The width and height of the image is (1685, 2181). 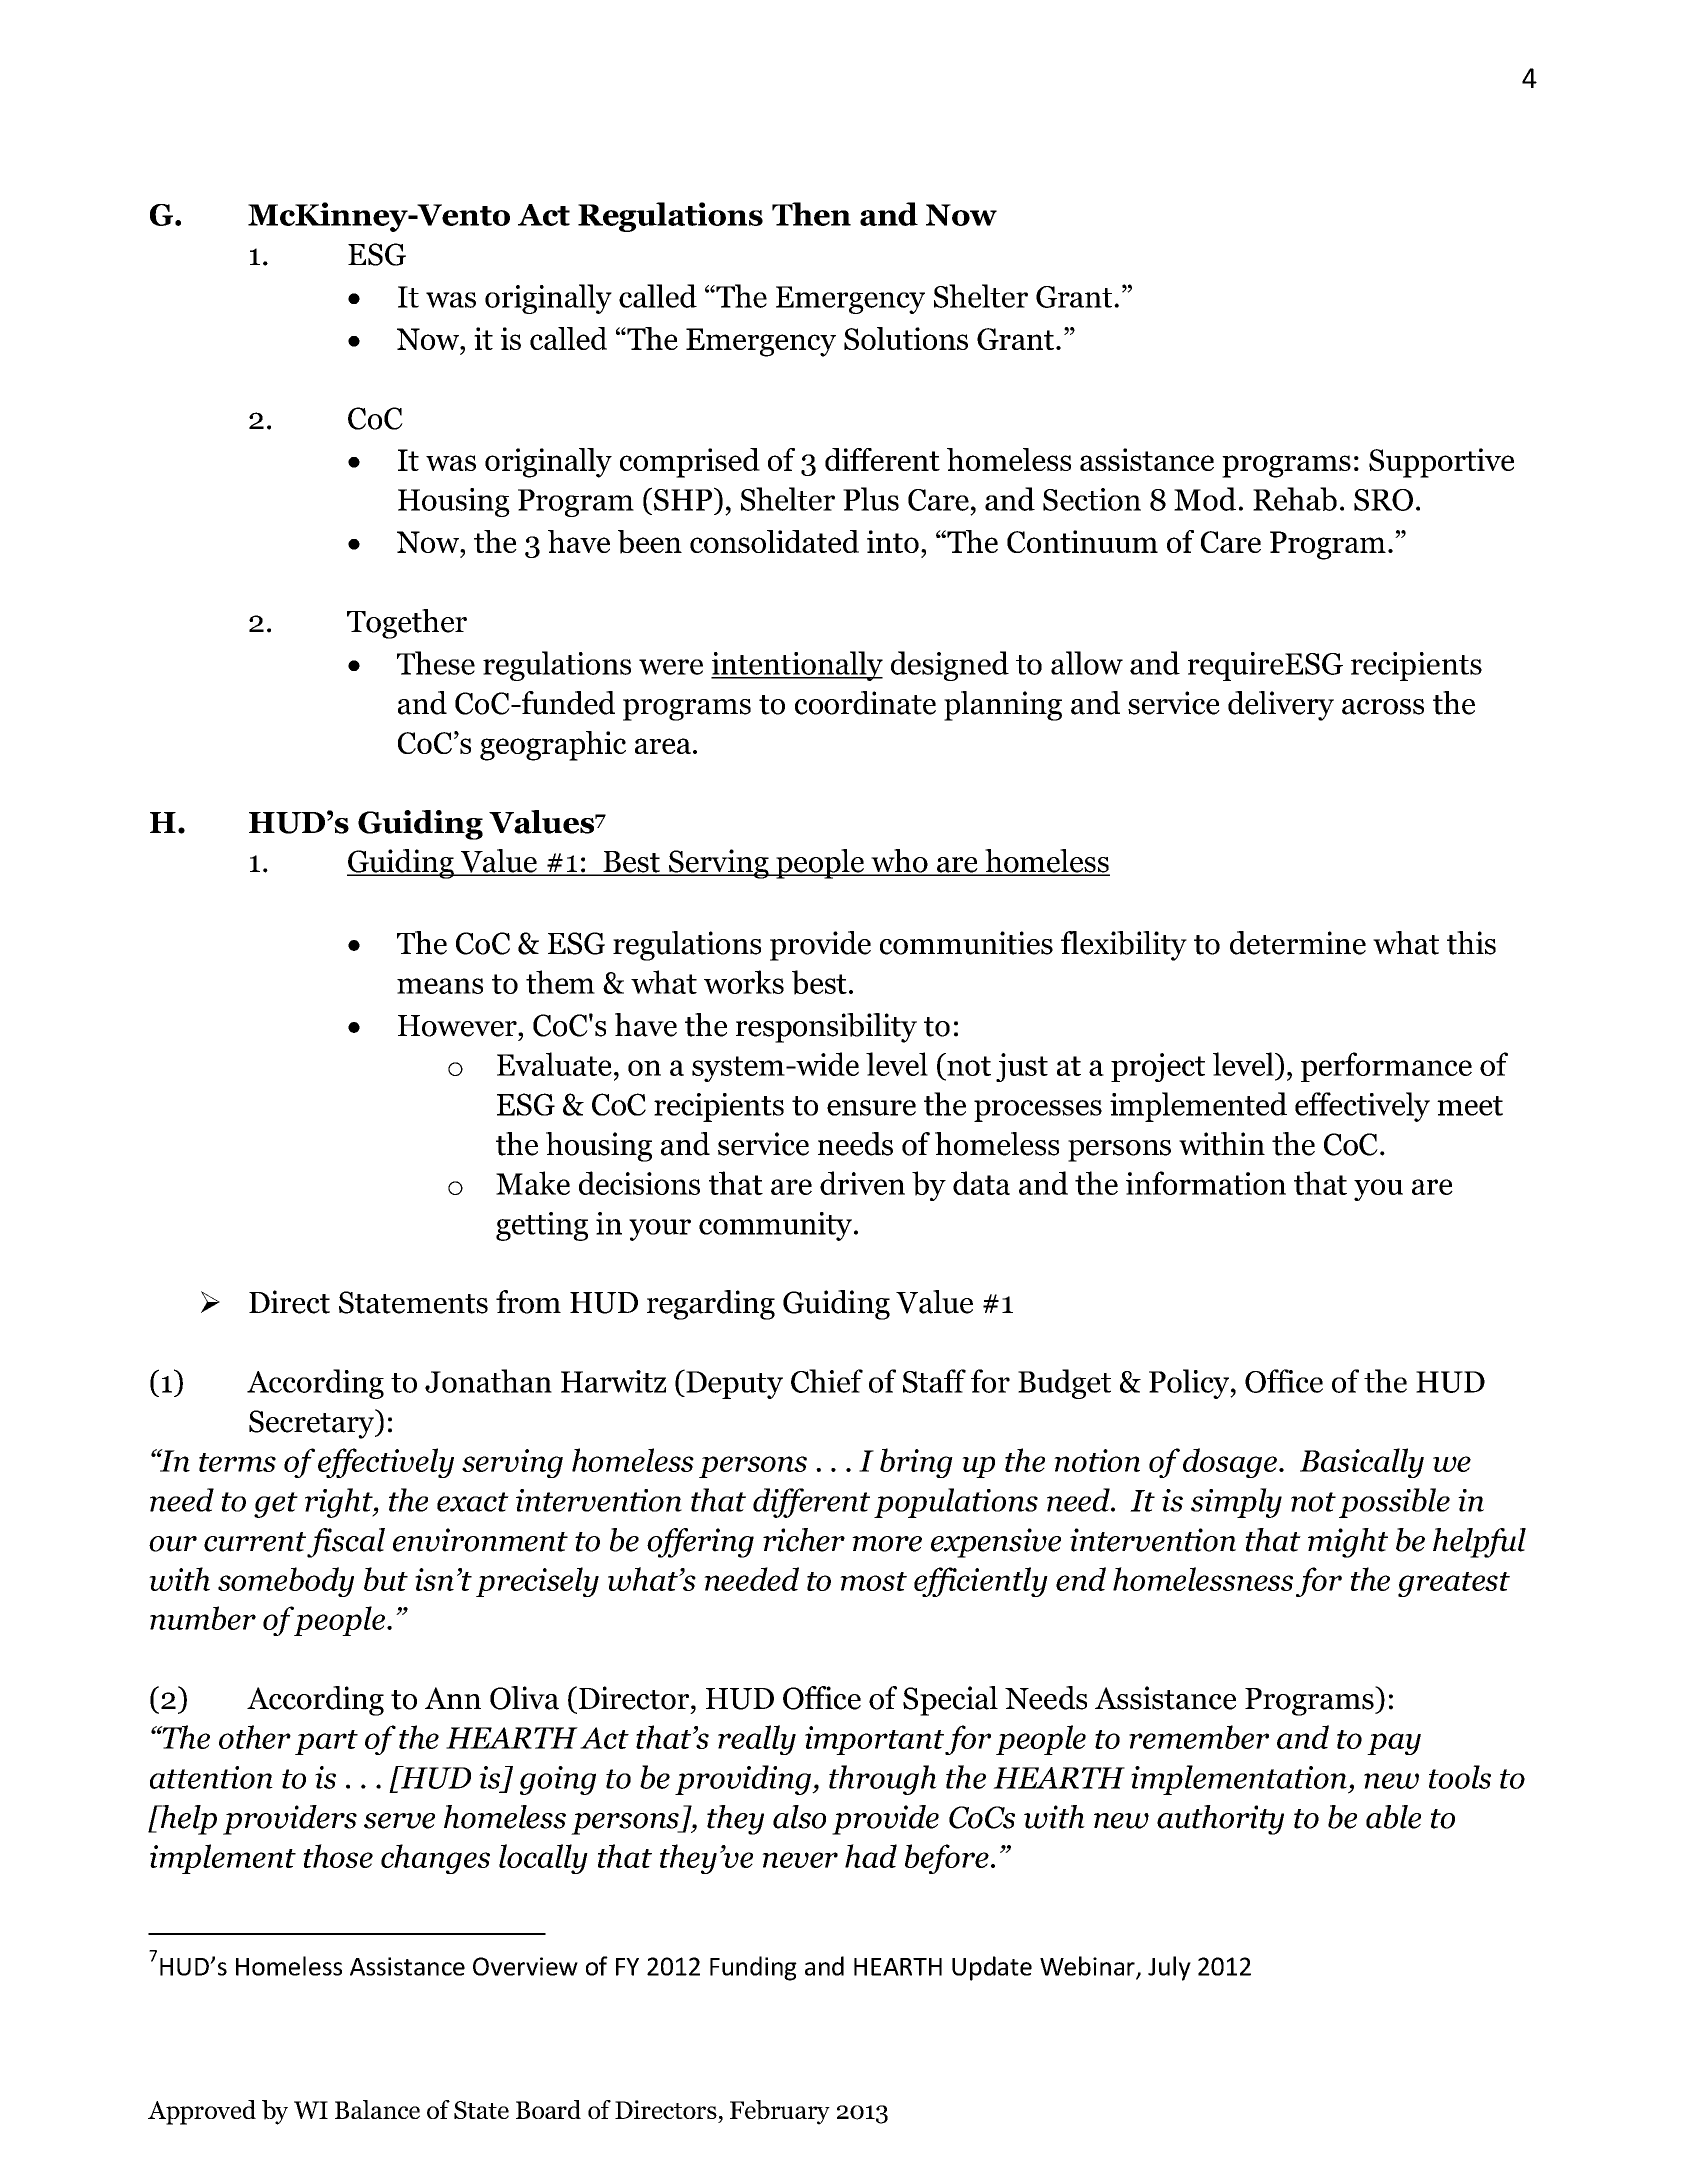 I want to click on bring, so click(x=916, y=1463).
